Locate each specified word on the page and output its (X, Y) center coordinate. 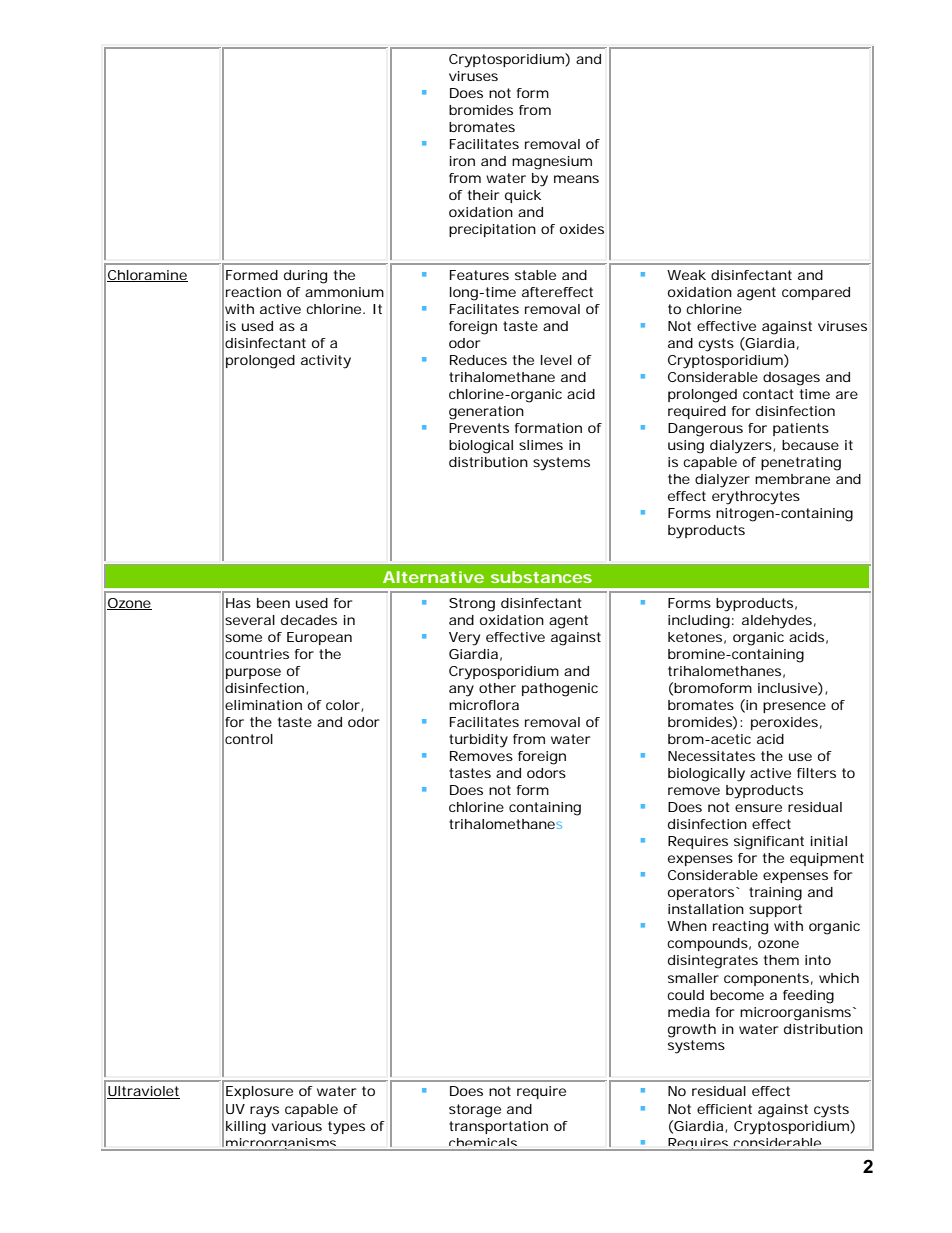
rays (264, 1112)
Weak (686, 275)
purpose (253, 673)
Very (464, 639)
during (305, 277)
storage (475, 1111)
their (484, 195)
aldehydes (777, 622)
